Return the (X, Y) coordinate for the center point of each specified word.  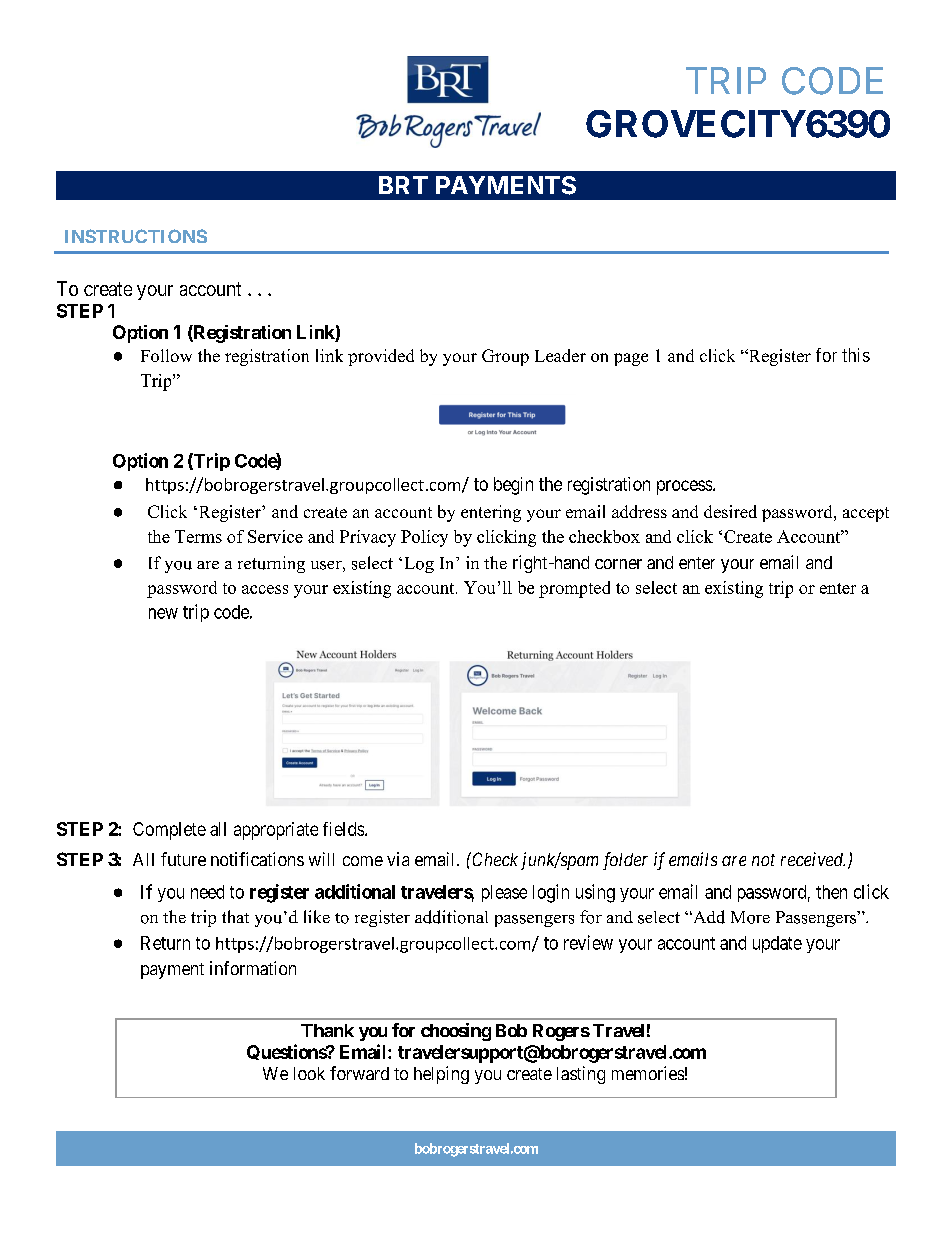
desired (730, 511)
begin (513, 486)
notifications (257, 859)
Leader (560, 355)
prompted (574, 589)
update (777, 944)
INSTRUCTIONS (136, 236)
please (504, 893)
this (856, 355)
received (813, 859)
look (309, 1073)
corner (618, 564)
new (163, 613)
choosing (456, 1032)
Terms (198, 536)
